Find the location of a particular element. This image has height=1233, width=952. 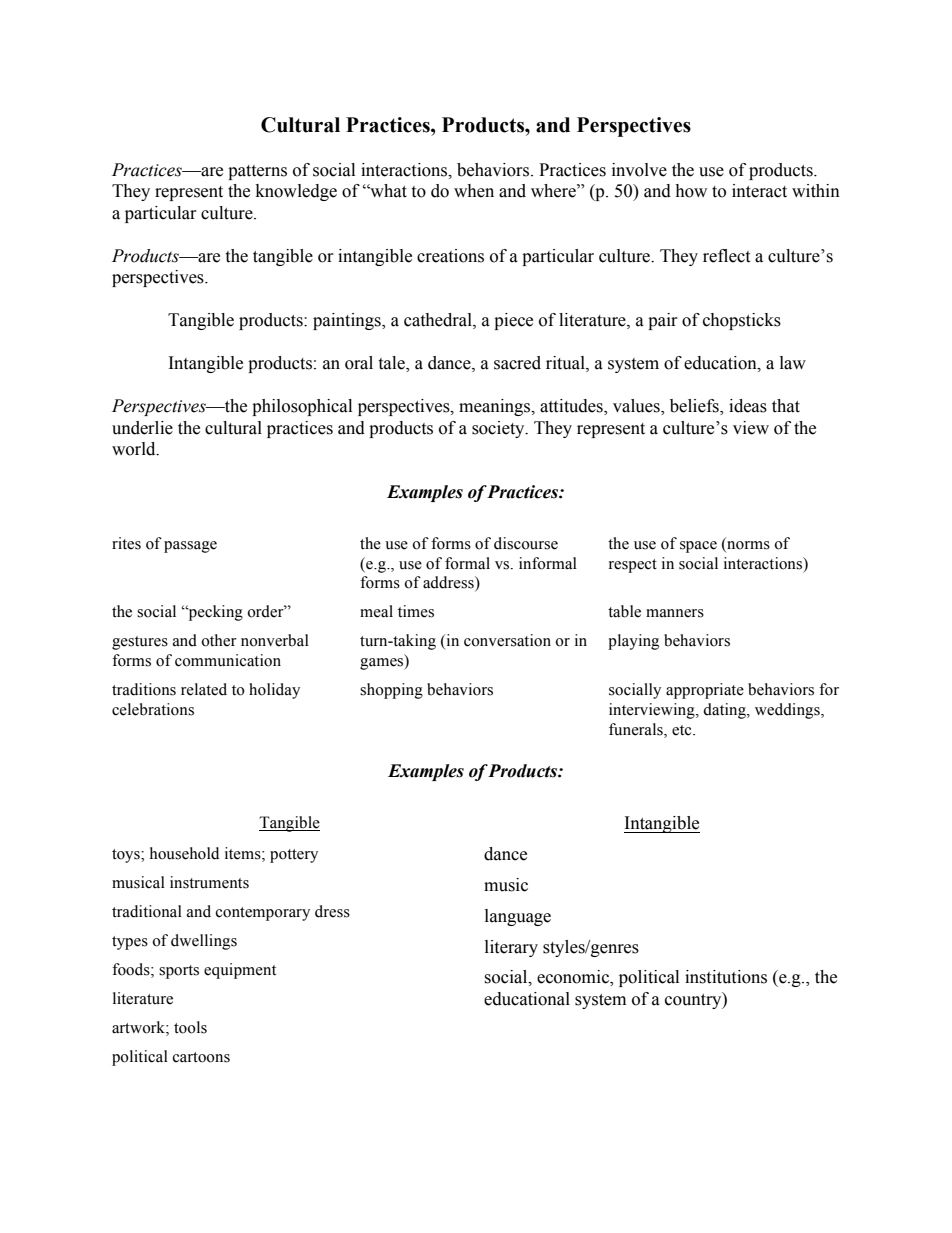

household is located at coordinates (184, 853).
